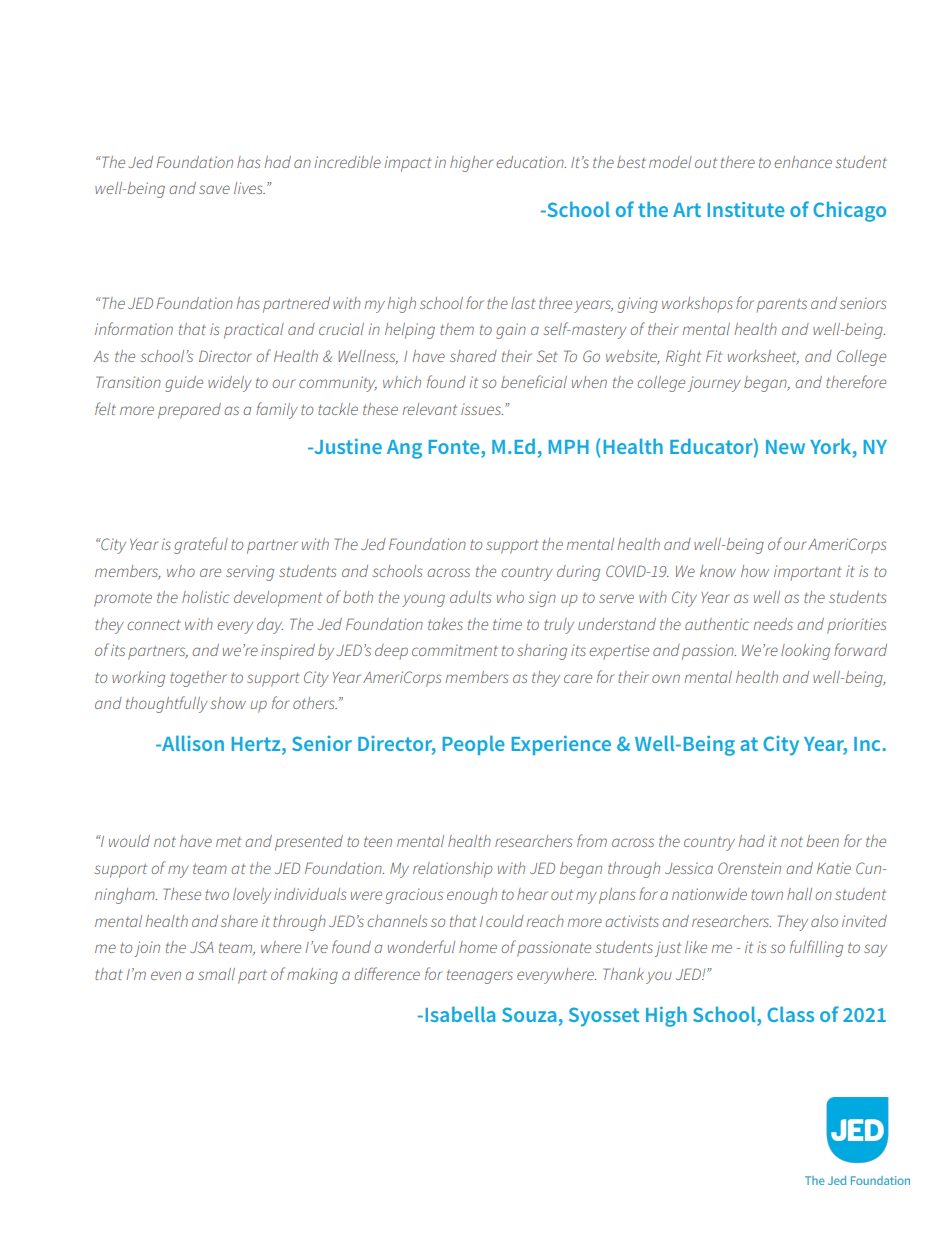 The height and width of the page is (1233, 952). What do you see at coordinates (184, 384) in the page?
I see `guide` at bounding box center [184, 384].
